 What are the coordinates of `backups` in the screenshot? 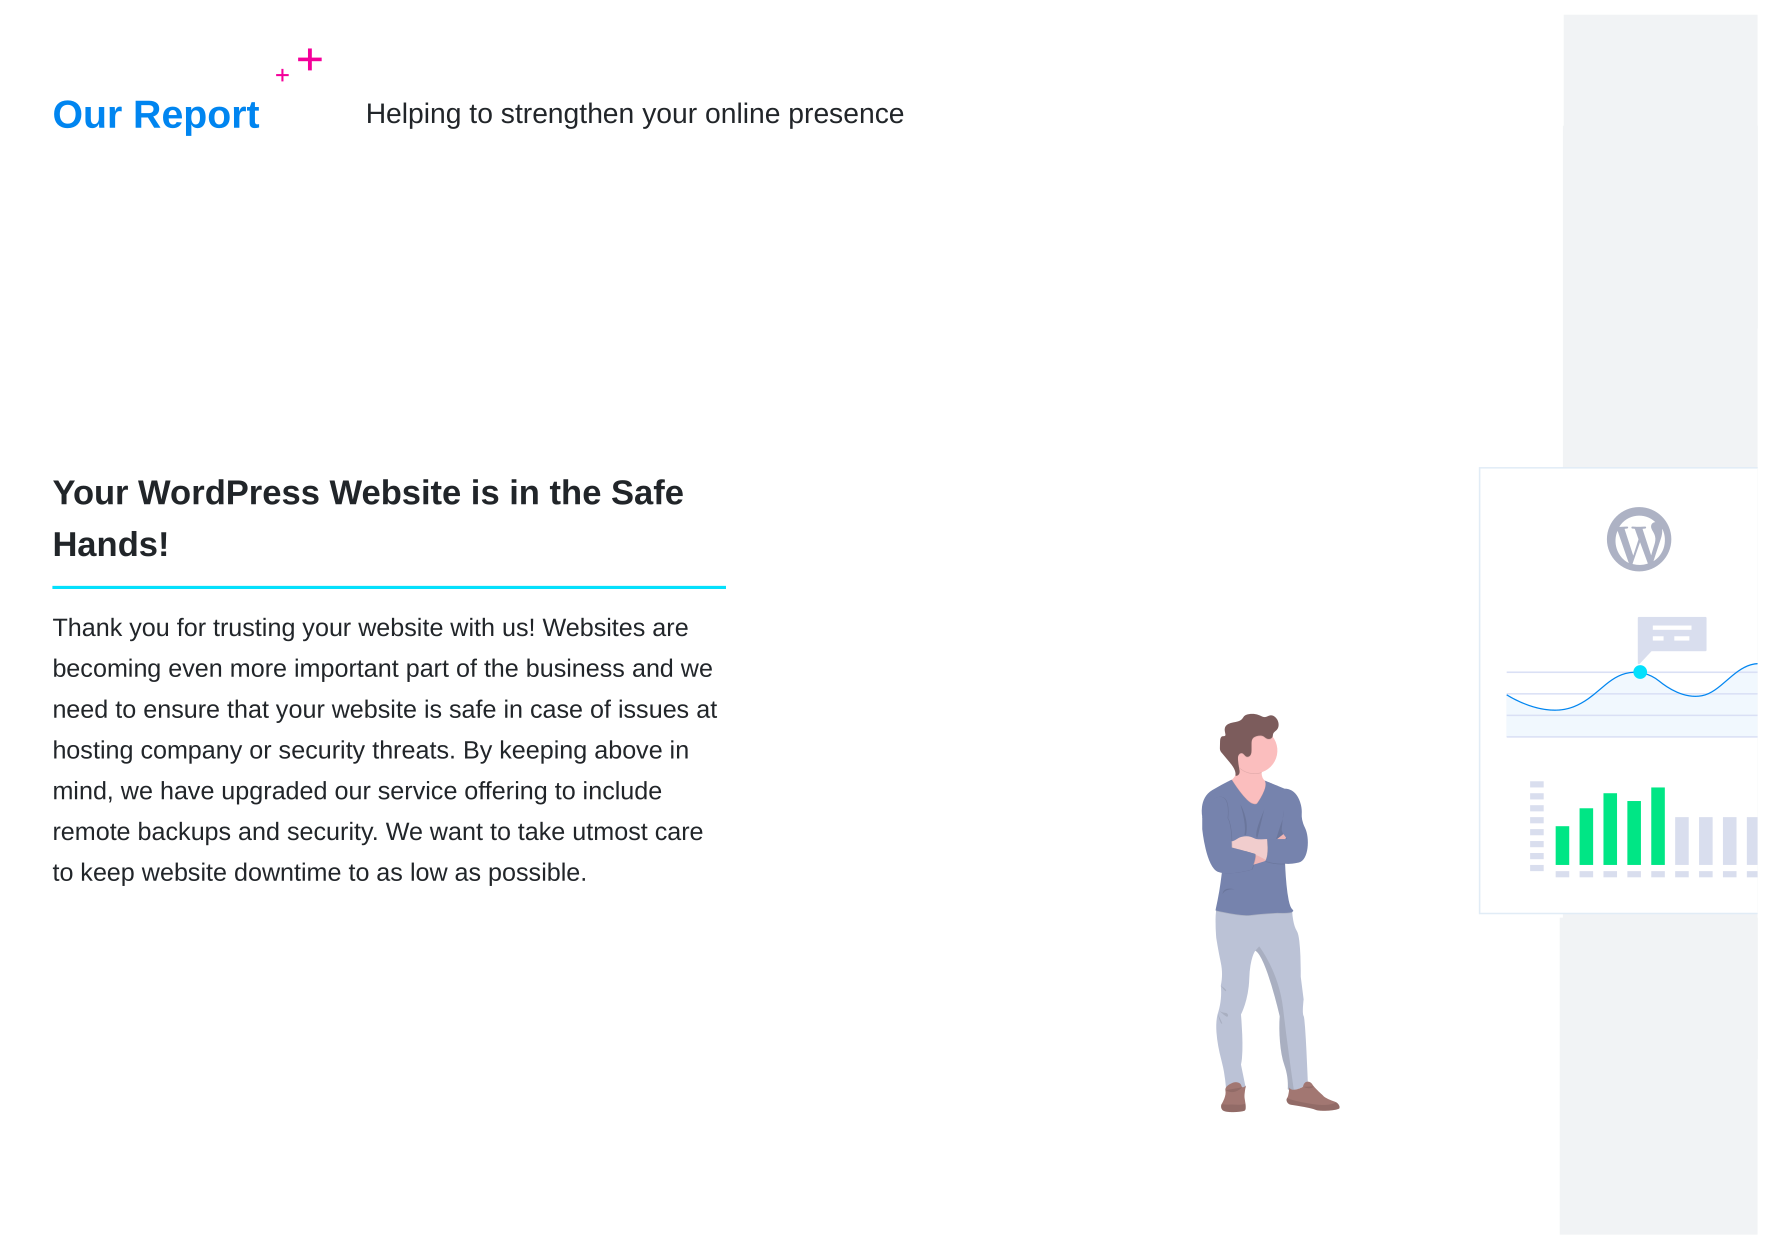 It's located at (184, 833).
